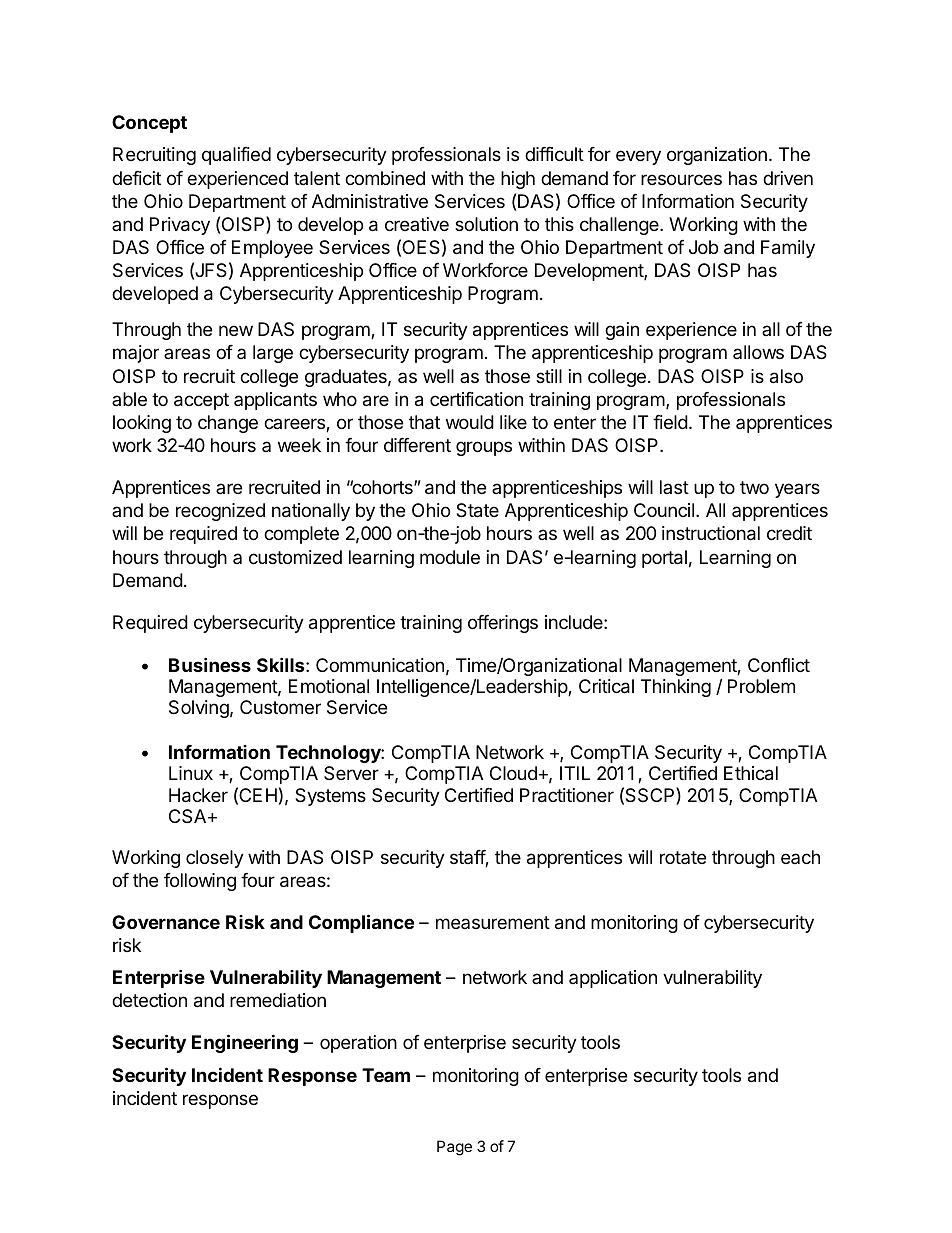 Image resolution: width=952 pixels, height=1233 pixels. I want to click on Cloud, so click(513, 773).
